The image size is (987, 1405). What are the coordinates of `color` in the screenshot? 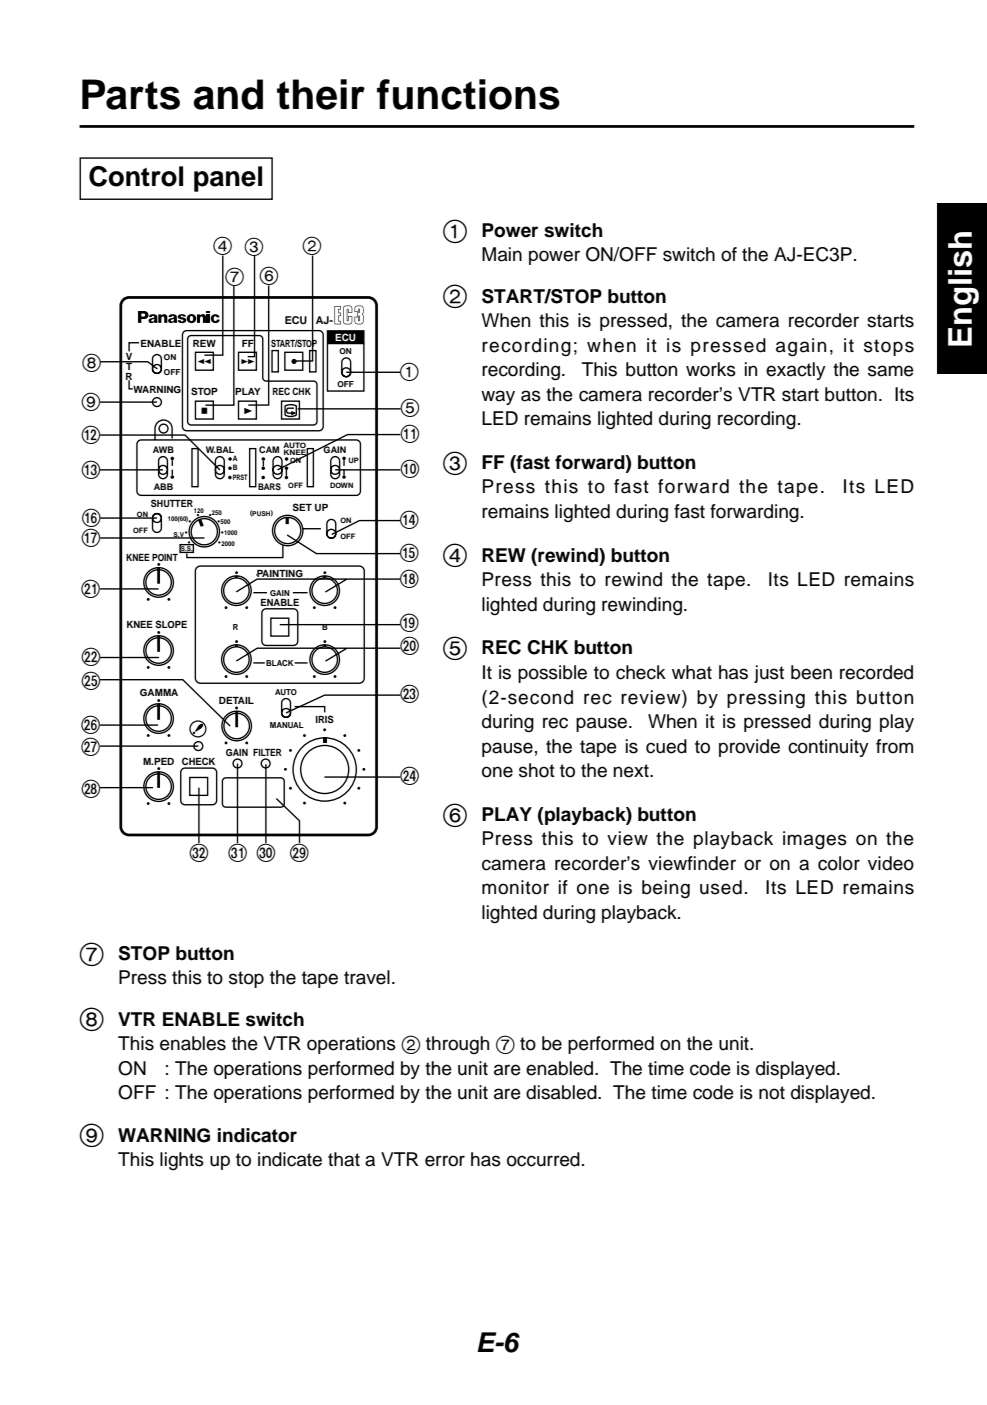 It's located at (839, 863).
